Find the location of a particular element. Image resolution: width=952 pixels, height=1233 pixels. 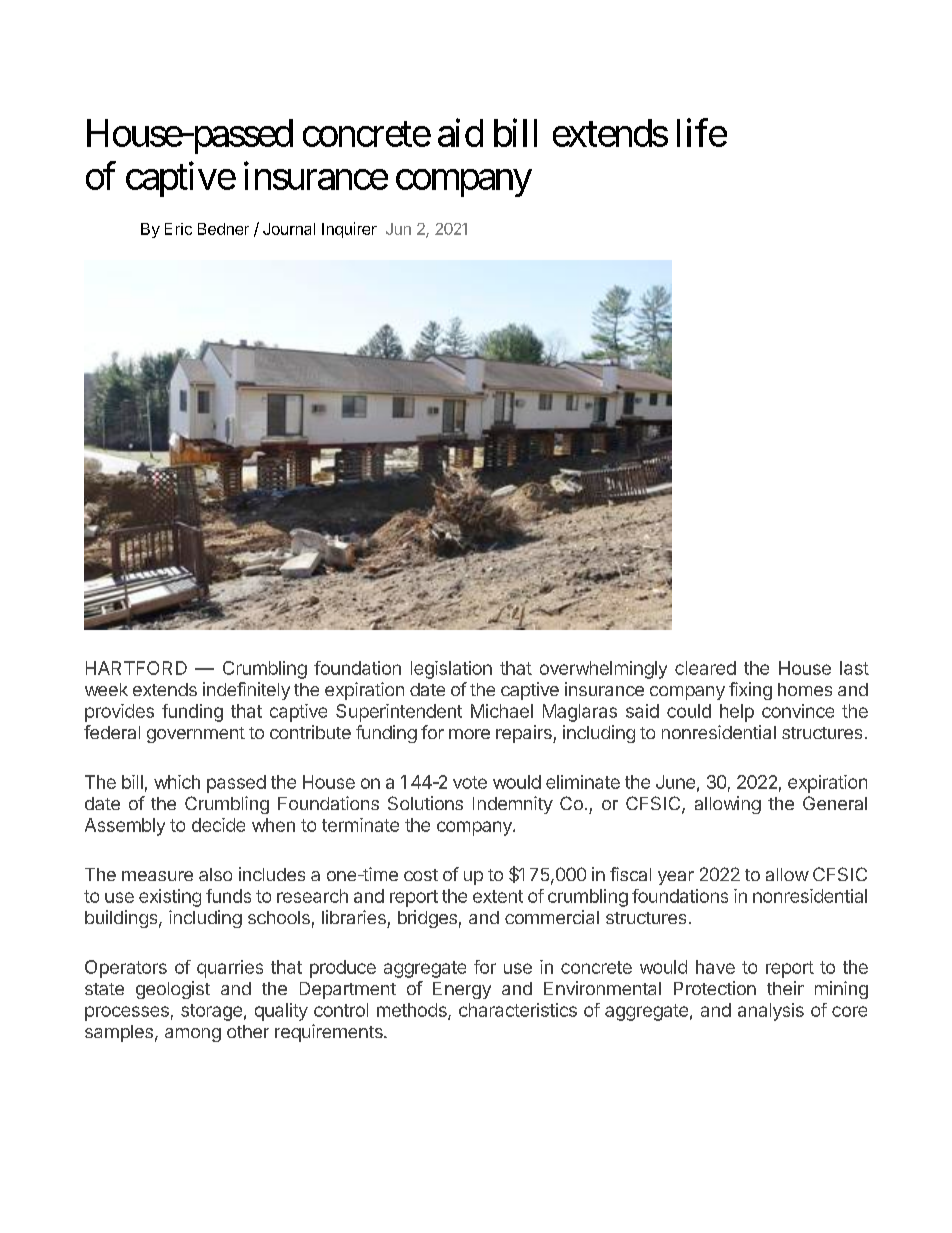

indefinitely is located at coordinates (246, 691).
